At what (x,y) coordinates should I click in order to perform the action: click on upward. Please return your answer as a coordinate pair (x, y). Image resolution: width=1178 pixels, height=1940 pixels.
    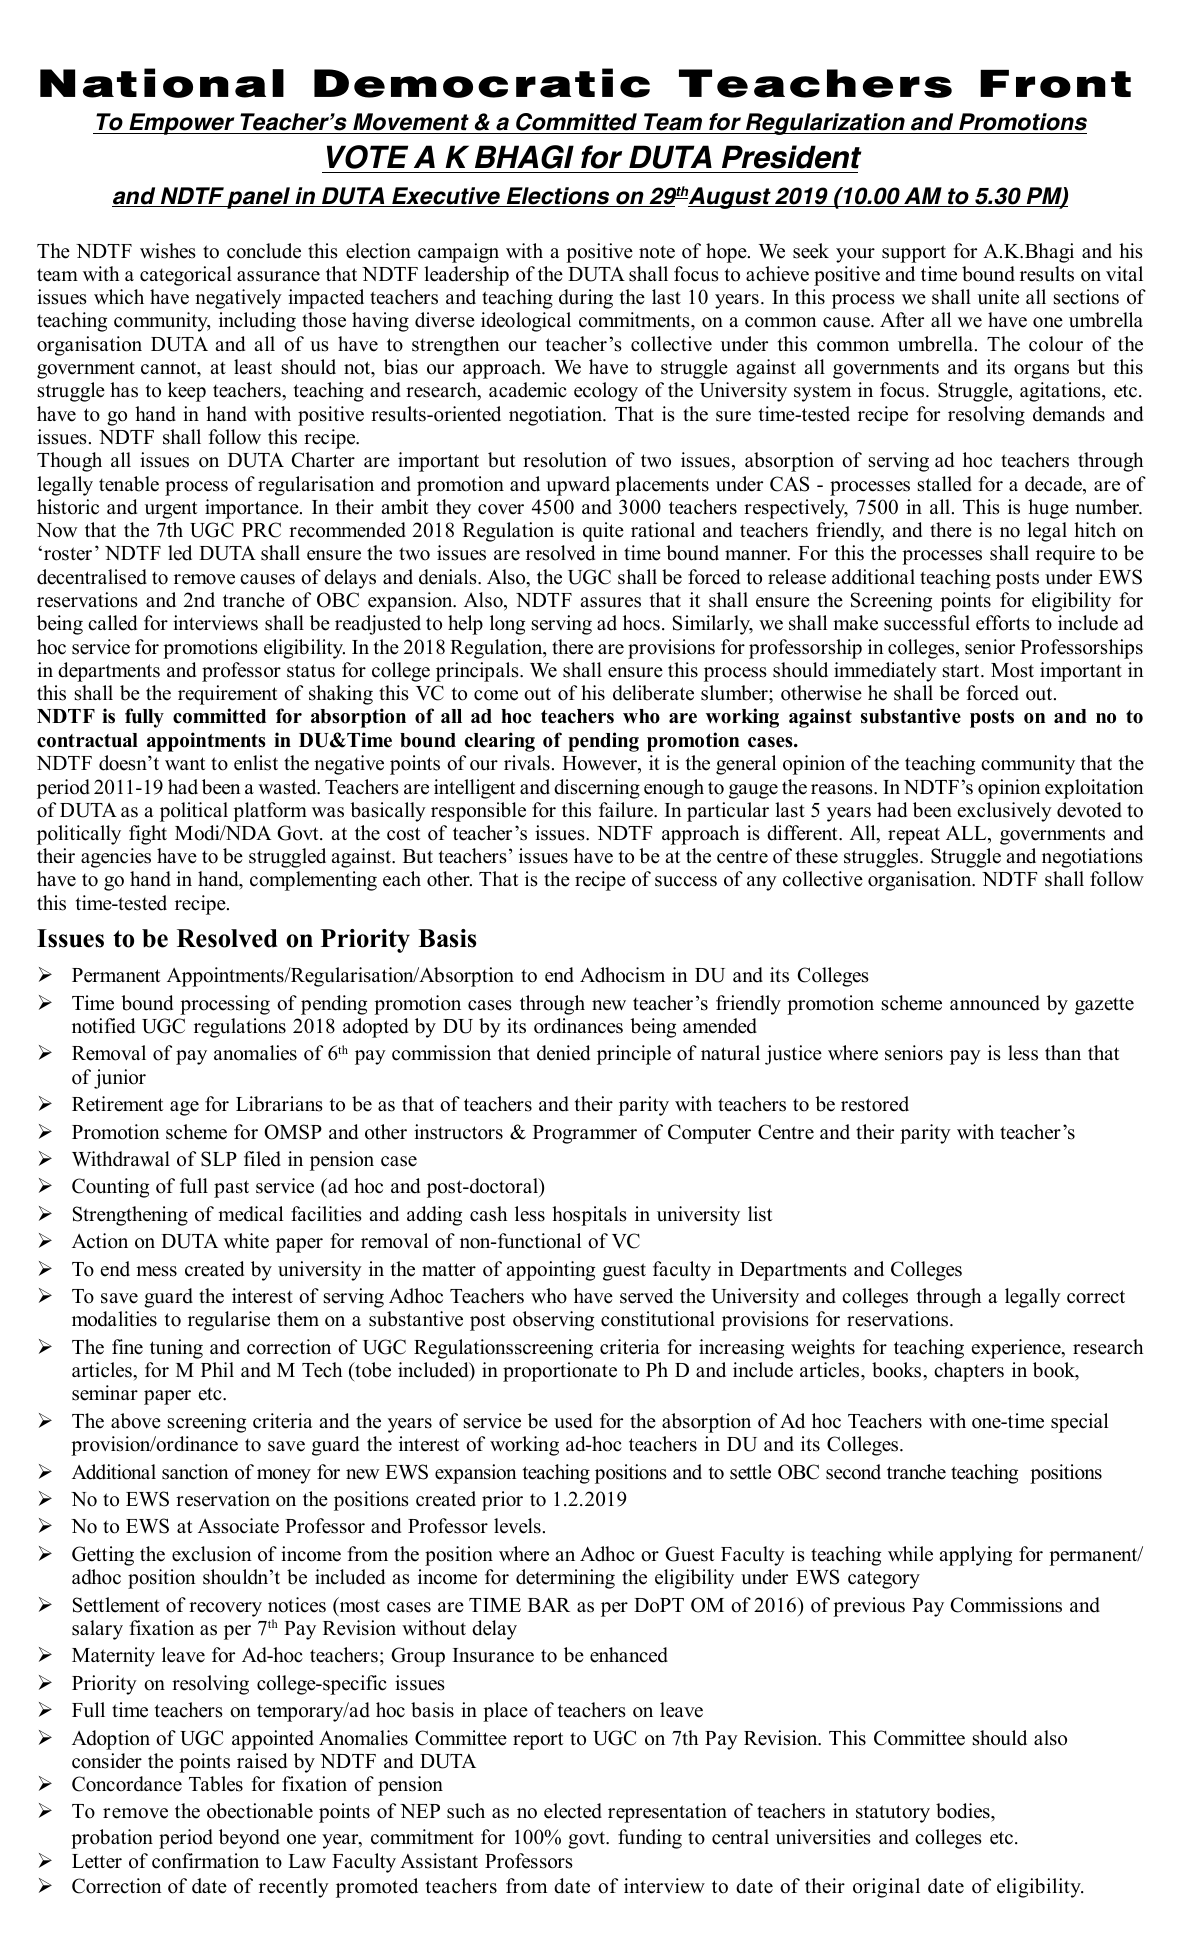
    Looking at the image, I should click on (578, 486).
